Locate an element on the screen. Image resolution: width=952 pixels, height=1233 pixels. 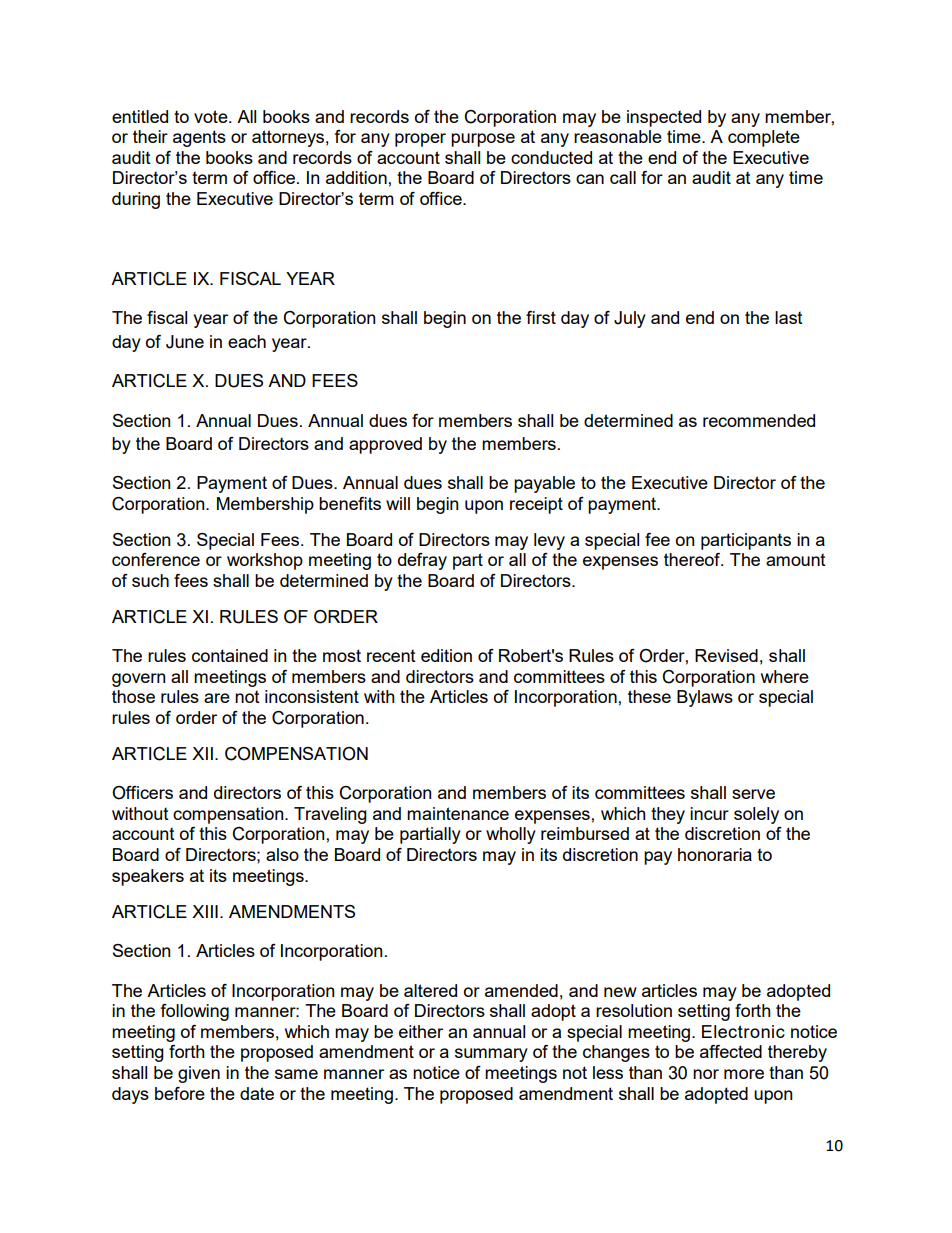
complete is located at coordinates (764, 138).
